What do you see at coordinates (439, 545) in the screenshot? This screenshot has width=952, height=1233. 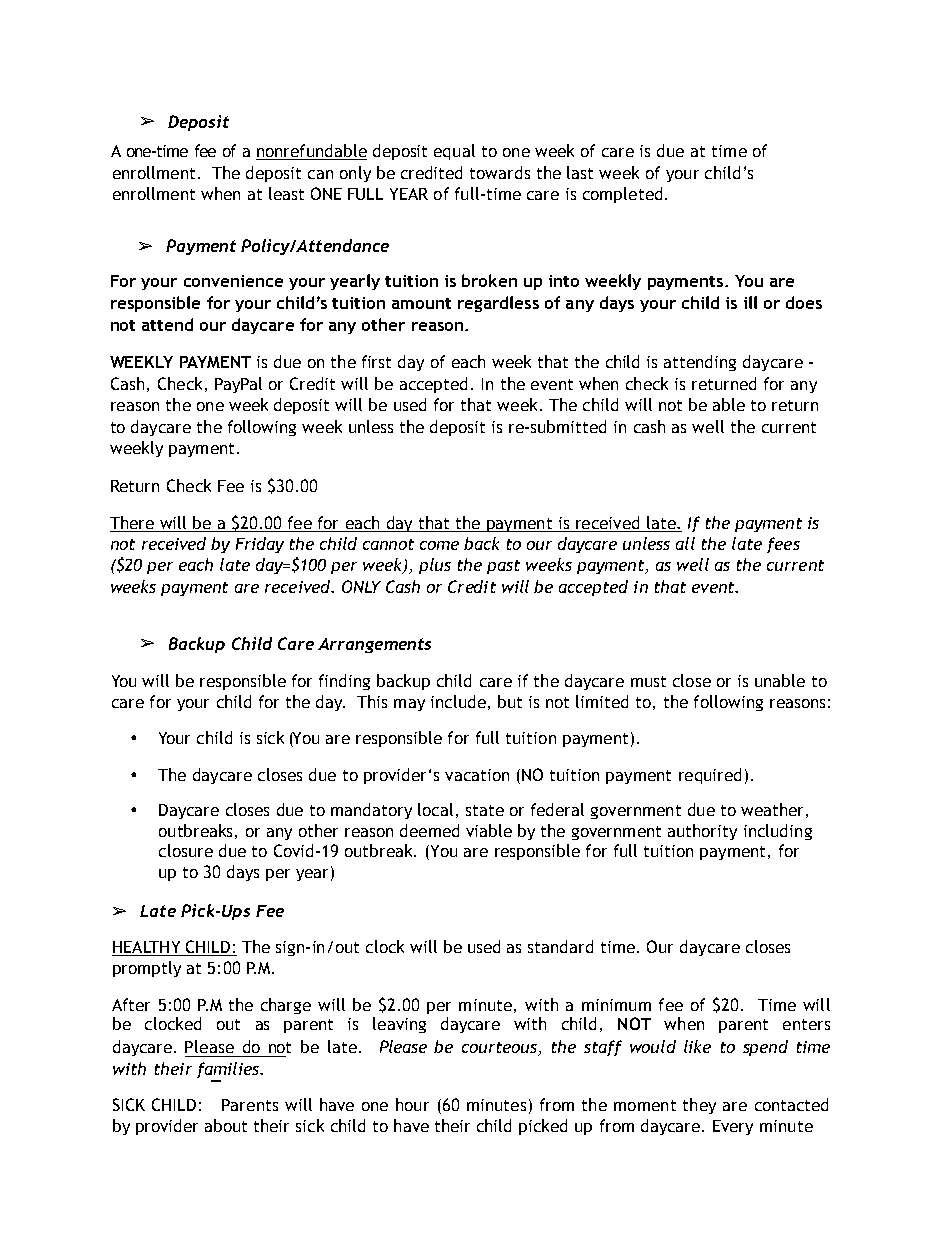 I see `come` at bounding box center [439, 545].
